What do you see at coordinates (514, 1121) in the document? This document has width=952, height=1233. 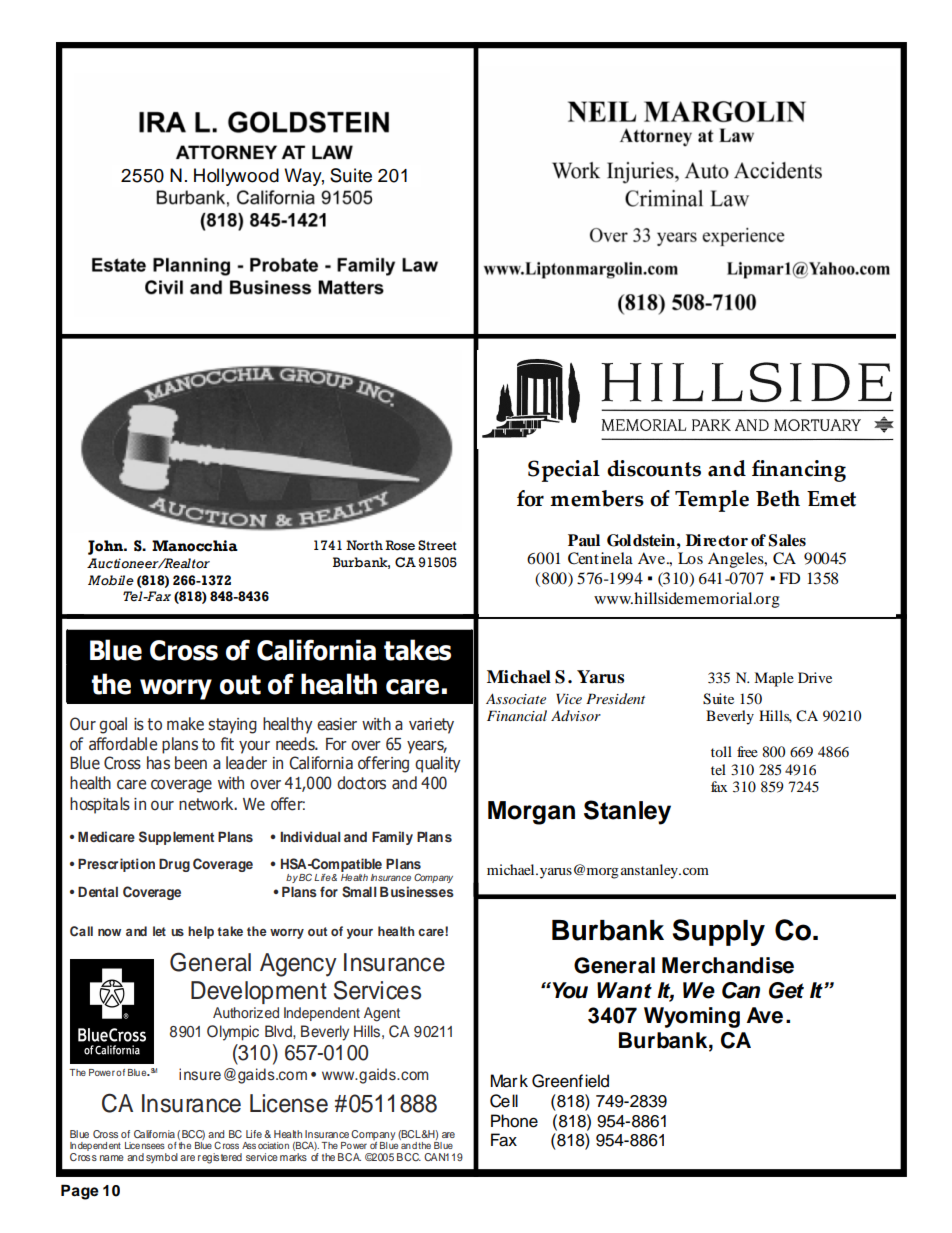 I see `Phone` at bounding box center [514, 1121].
